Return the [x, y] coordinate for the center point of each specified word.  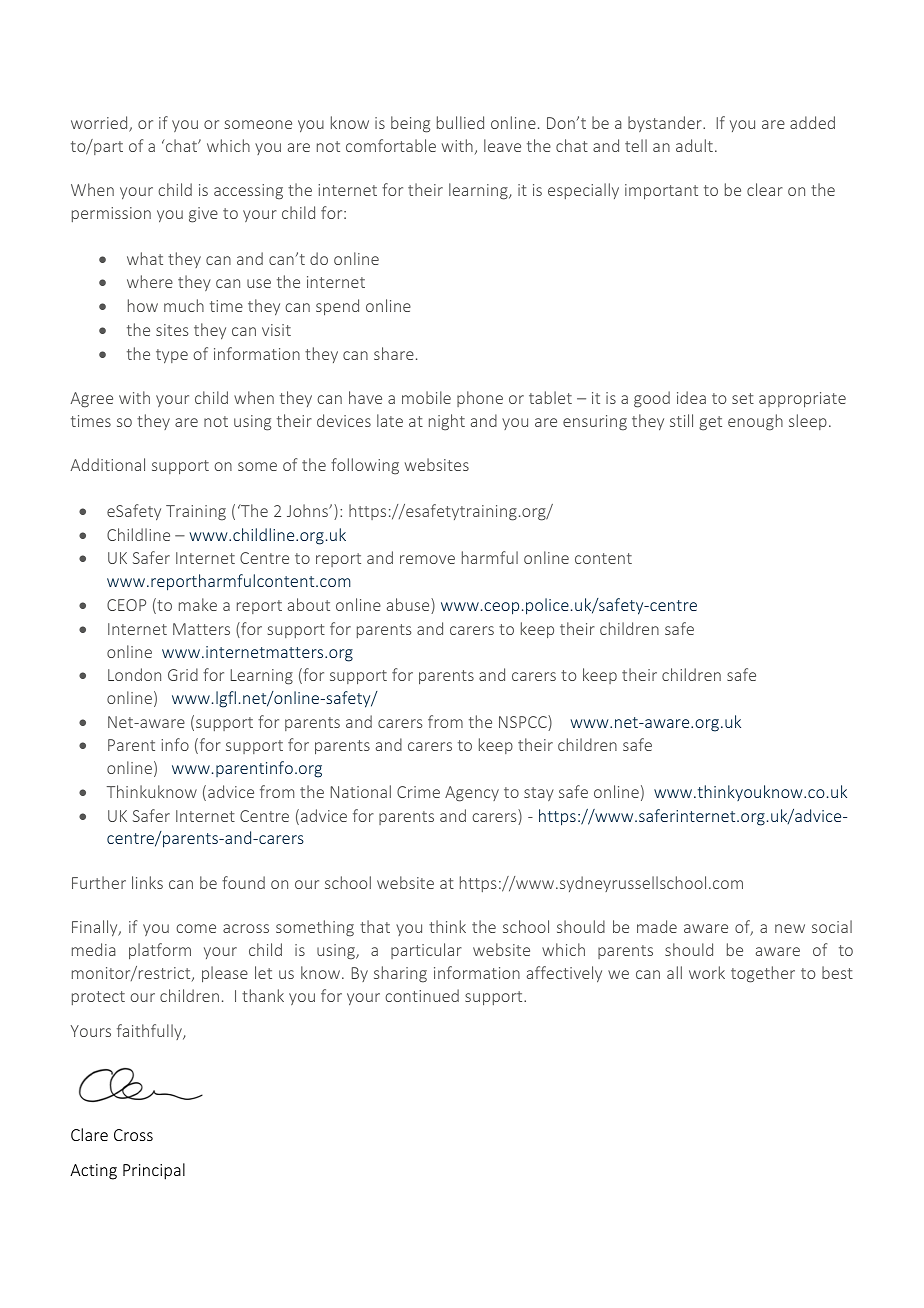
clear [765, 189]
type [172, 356]
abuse [409, 606]
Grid [183, 674]
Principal [154, 1171]
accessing [248, 192]
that [375, 926]
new [790, 928]
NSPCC [524, 723]
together [763, 974]
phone [480, 399]
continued [422, 995]
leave [502, 145]
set [743, 398]
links [147, 882]
